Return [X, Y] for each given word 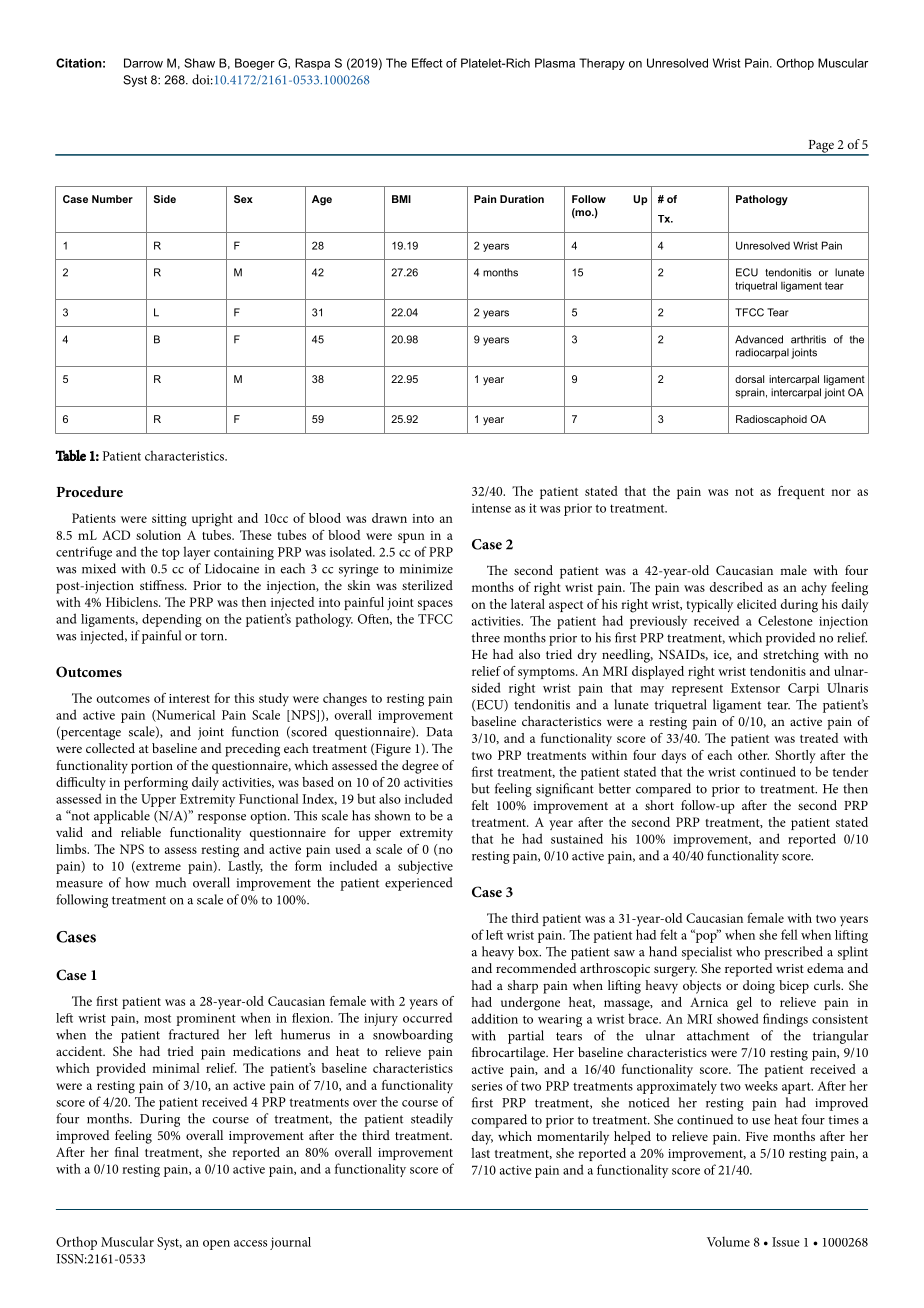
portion [152, 767]
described [736, 587]
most [157, 1018]
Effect [427, 63]
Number [112, 199]
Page [821, 147]
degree [420, 767]
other [753, 755]
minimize [426, 569]
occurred [427, 1017]
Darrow [143, 63]
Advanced [759, 339]
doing [759, 987]
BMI [401, 199]
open [216, 1245]
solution [158, 535]
